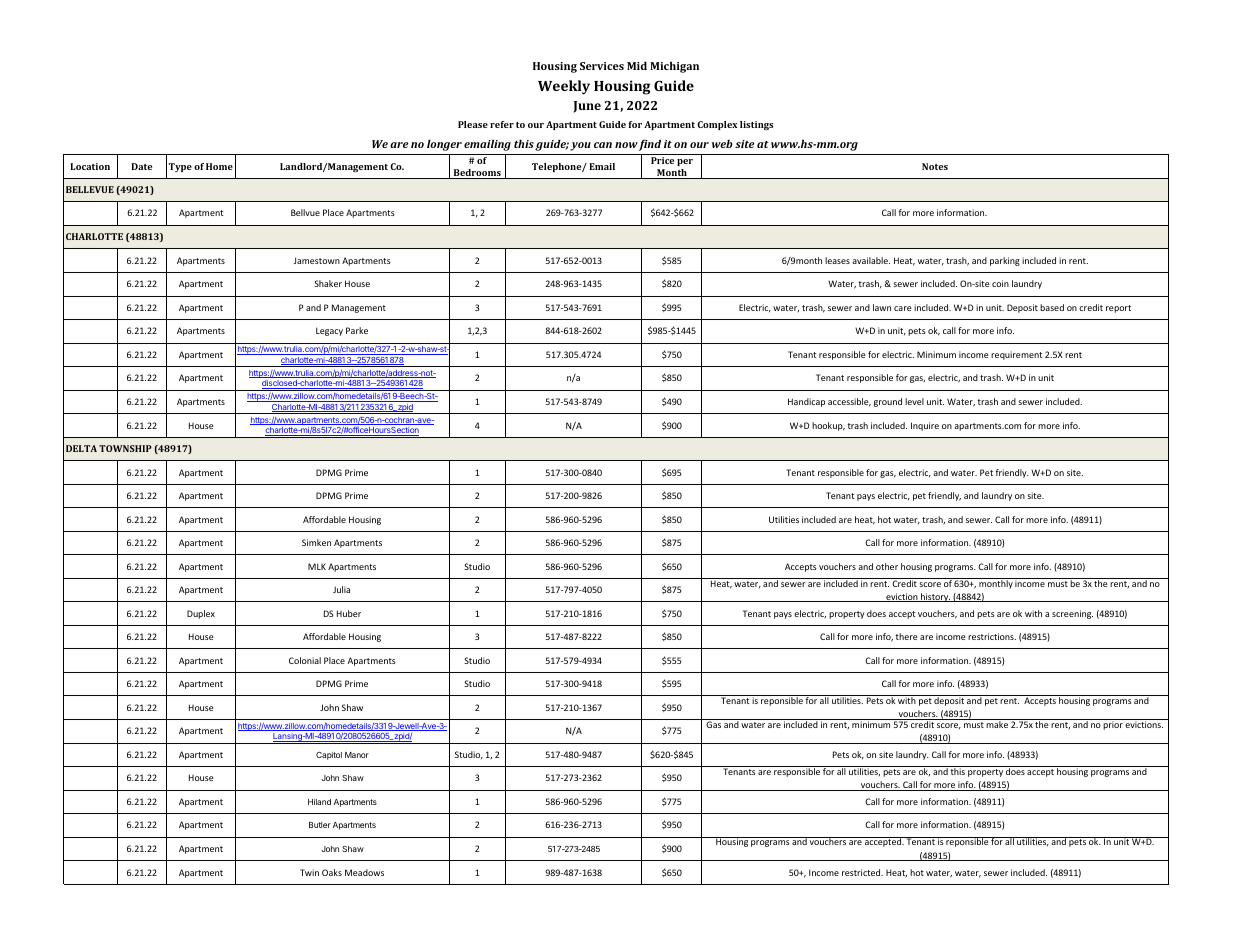 This document has height=952, width=1233. What do you see at coordinates (997, 723) in the document?
I see `make` at bounding box center [997, 723].
